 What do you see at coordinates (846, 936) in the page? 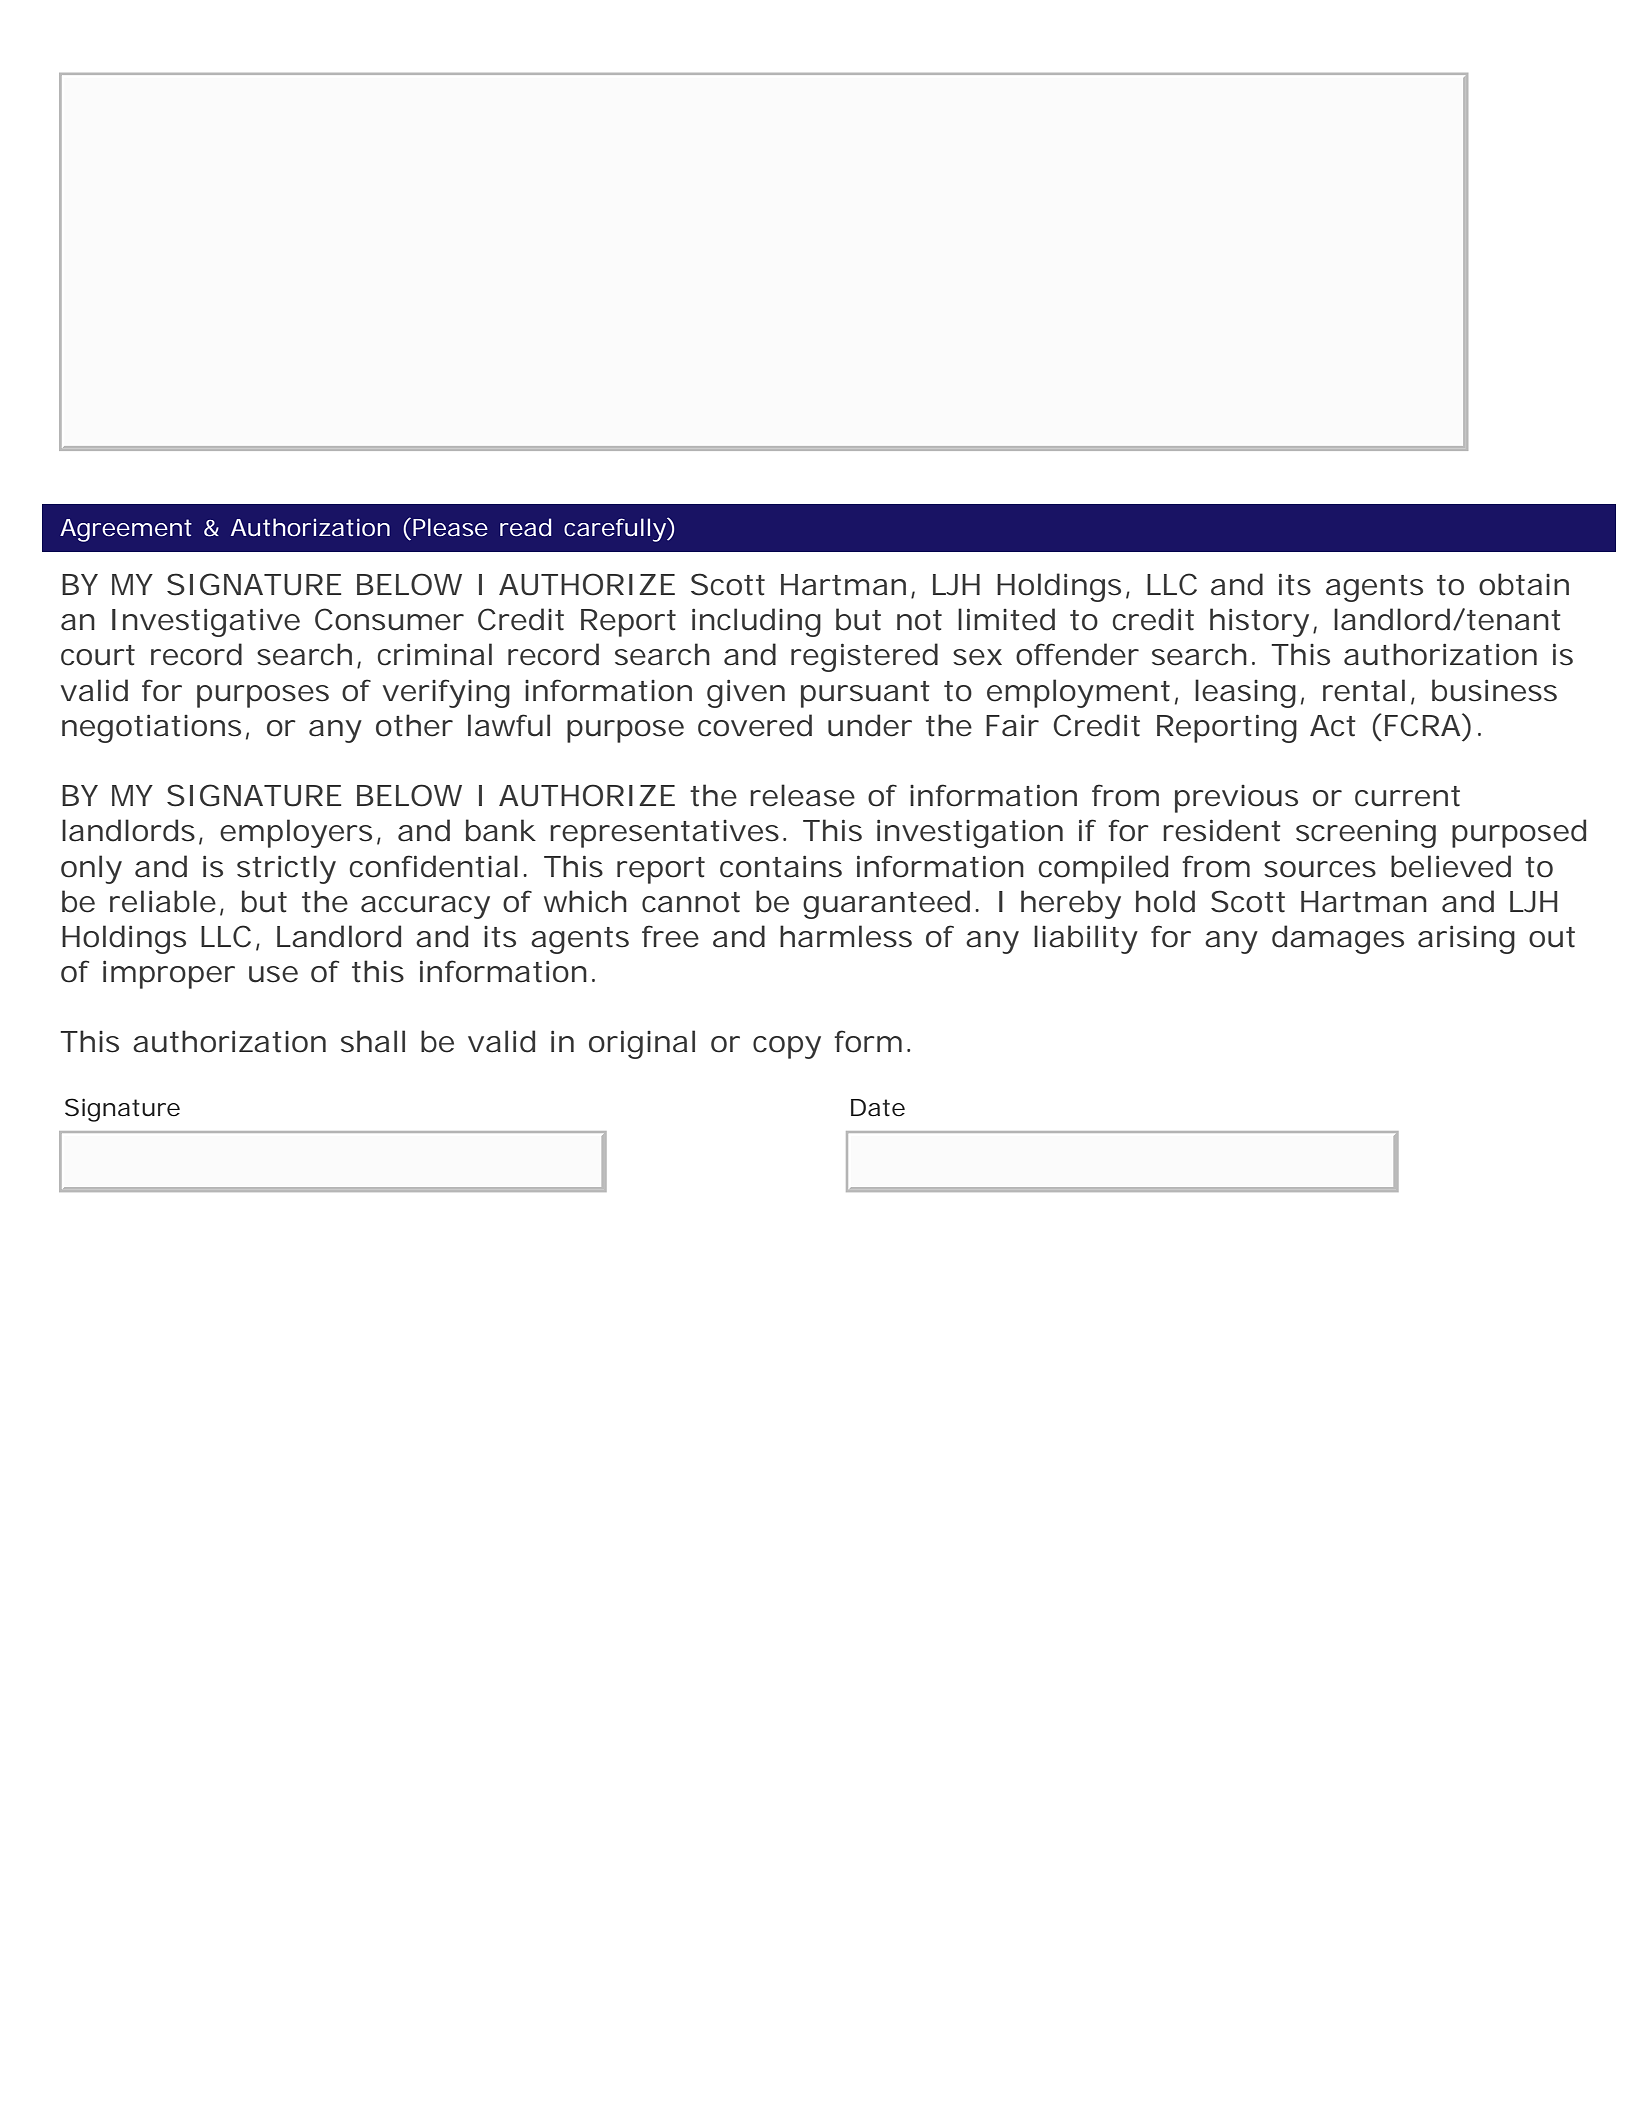
I see `harmless` at bounding box center [846, 936].
